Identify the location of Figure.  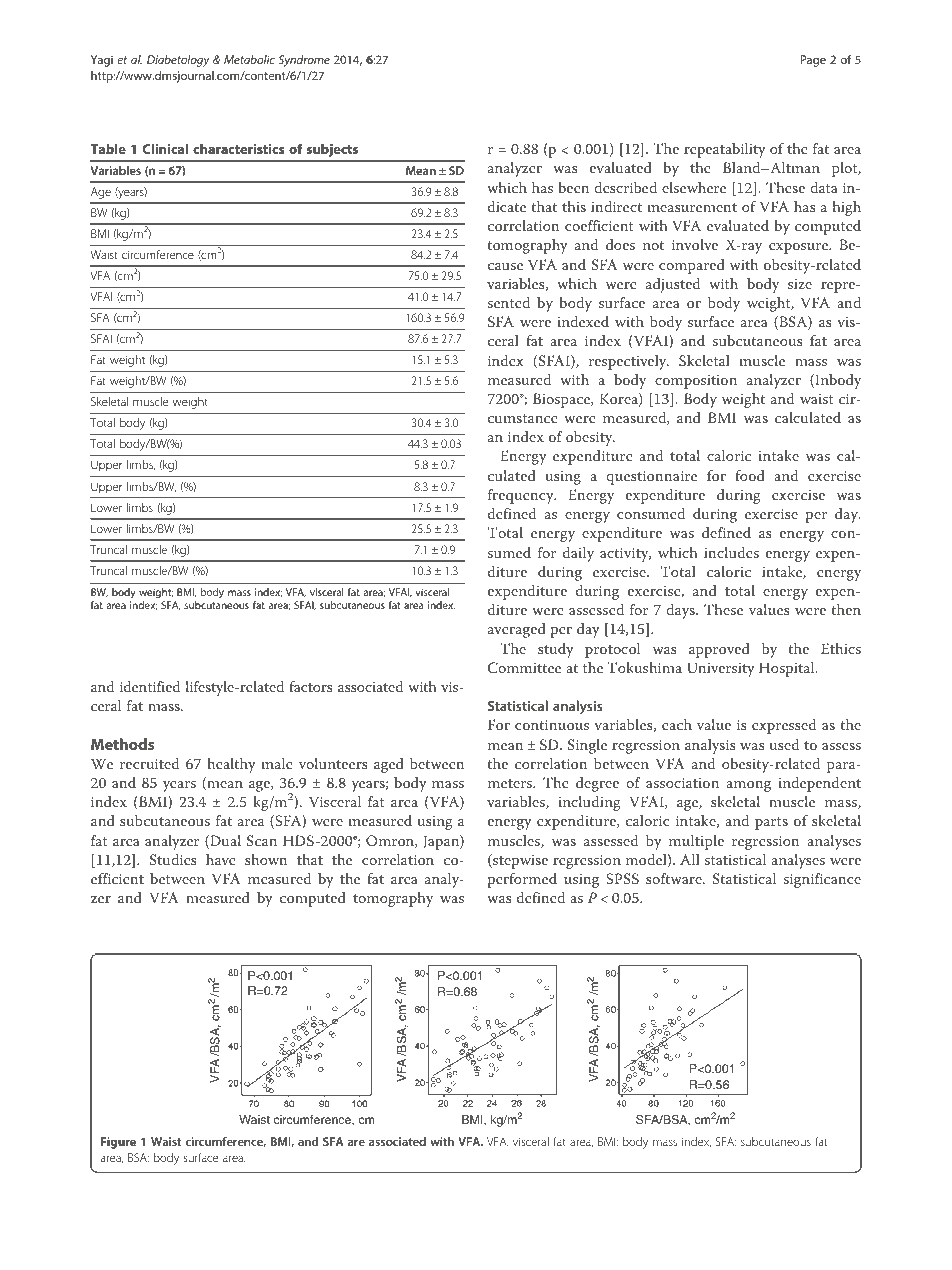
(118, 1143).
